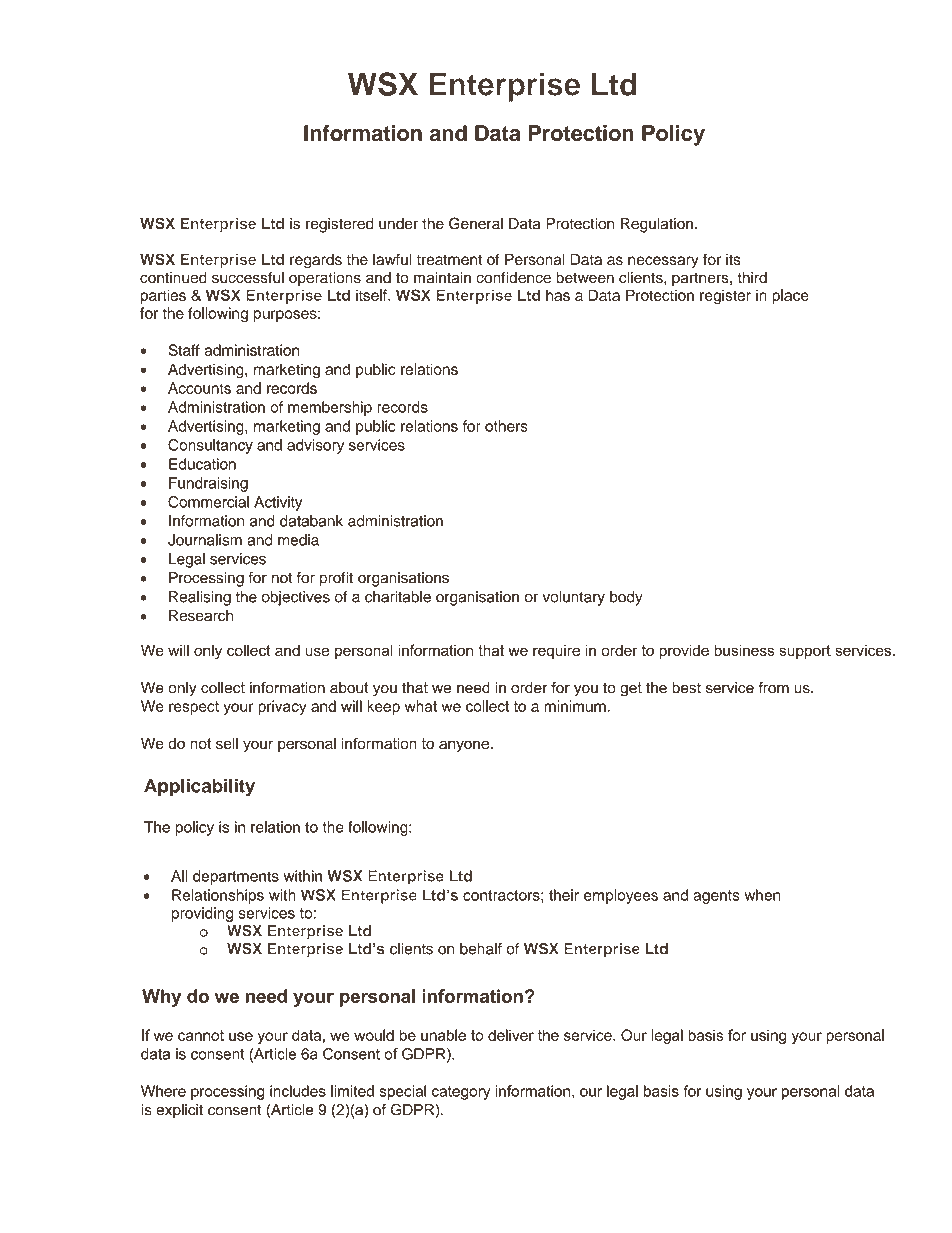  I want to click on includes, so click(298, 1091).
